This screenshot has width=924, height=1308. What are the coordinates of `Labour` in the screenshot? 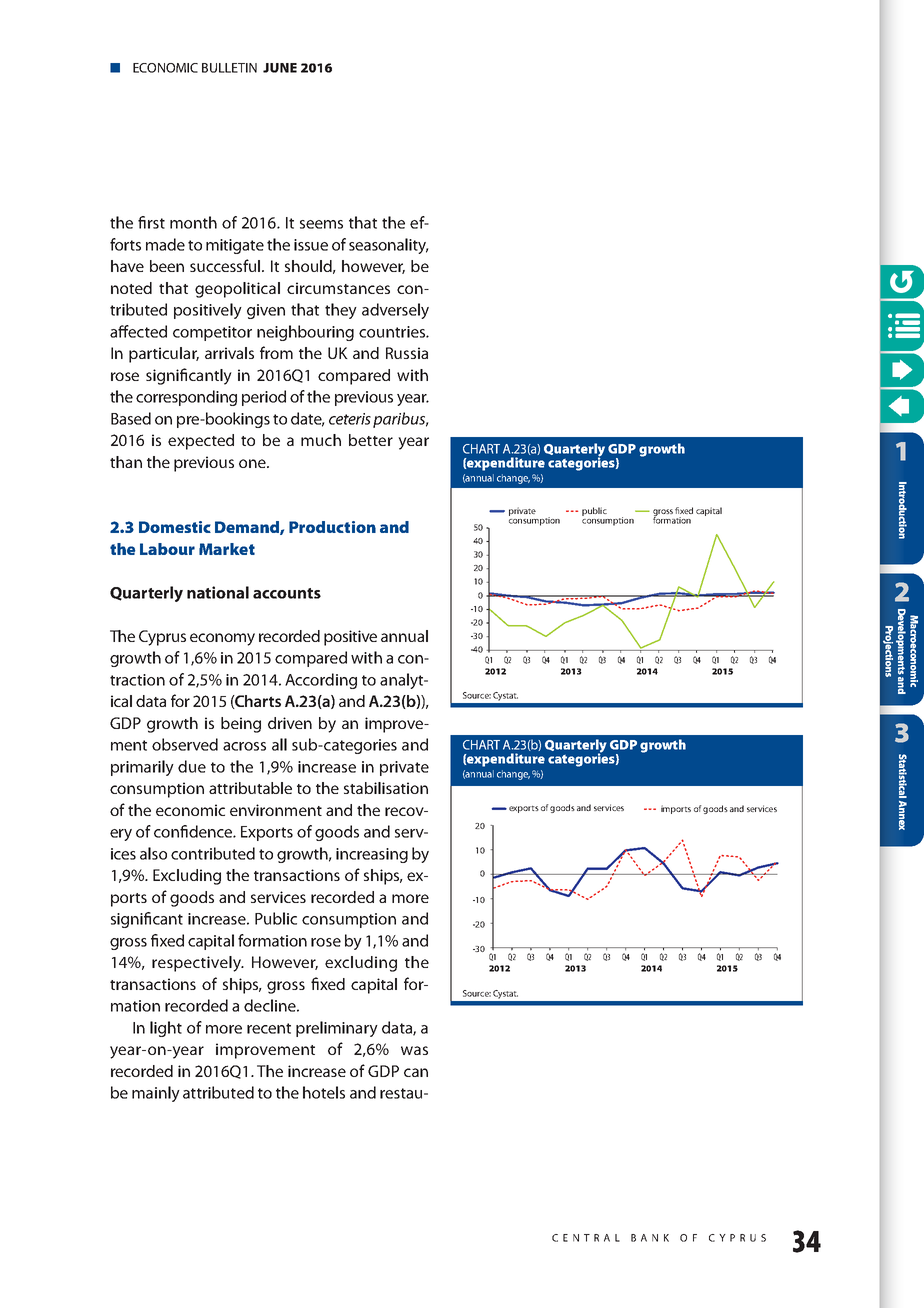 It's located at (167, 549).
